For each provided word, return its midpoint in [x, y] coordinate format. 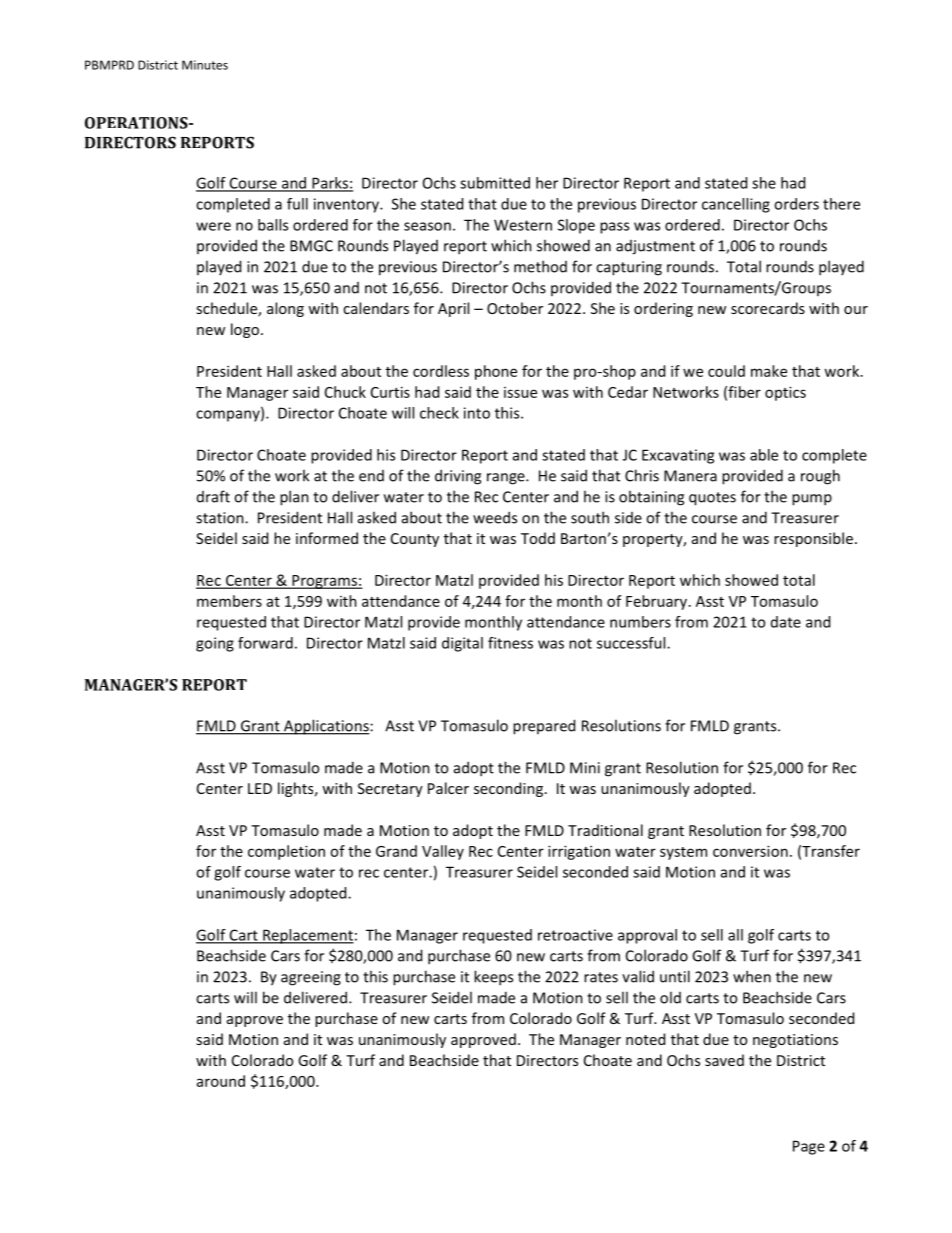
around [221, 1081]
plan [294, 498]
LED [260, 788]
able [764, 455]
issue [520, 392]
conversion [750, 851]
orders [796, 204]
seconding [508, 789]
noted [645, 1039]
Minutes [205, 65]
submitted [495, 183]
